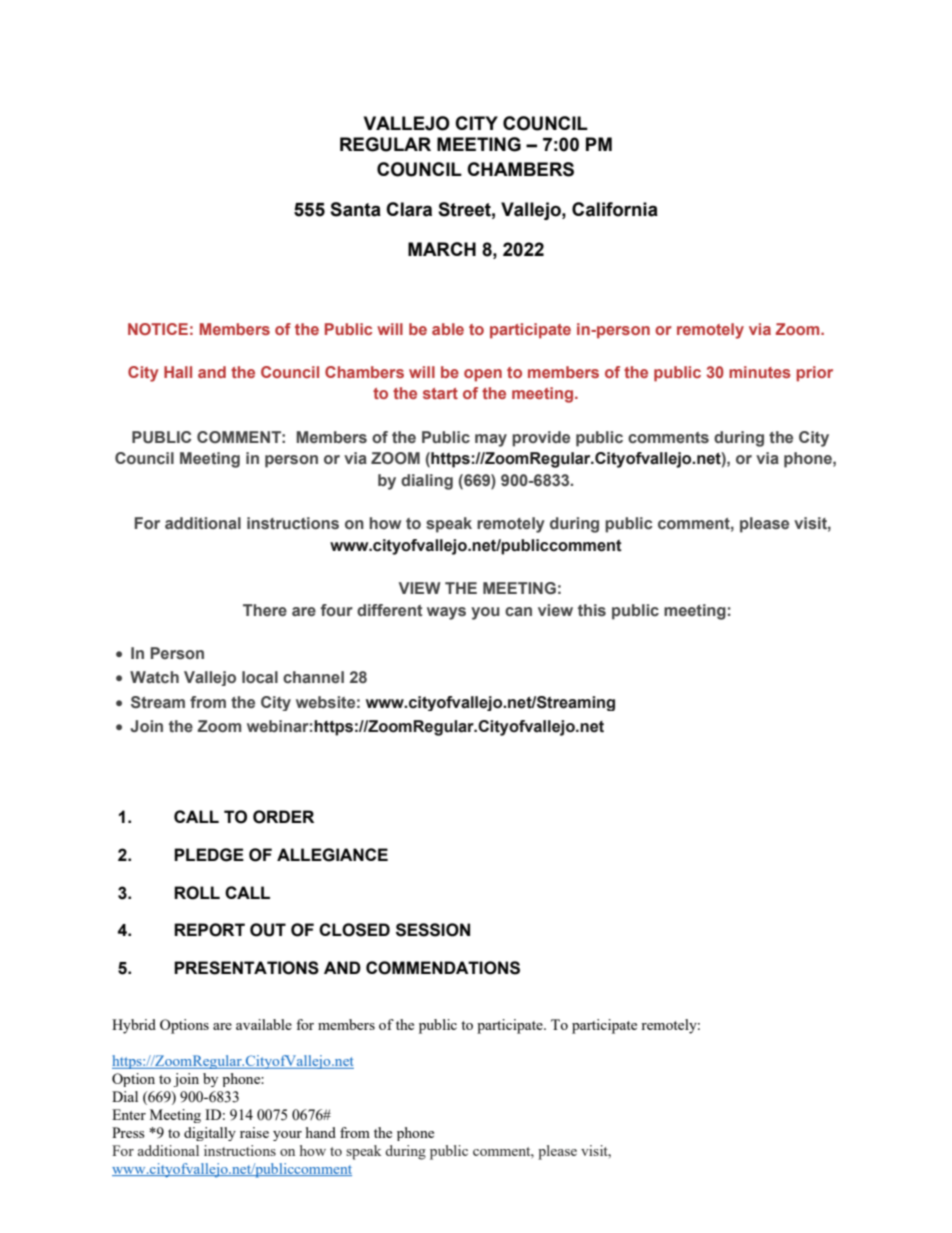 Image resolution: width=952 pixels, height=1233 pixels. What do you see at coordinates (615, 209) in the screenshot?
I see `California` at bounding box center [615, 209].
